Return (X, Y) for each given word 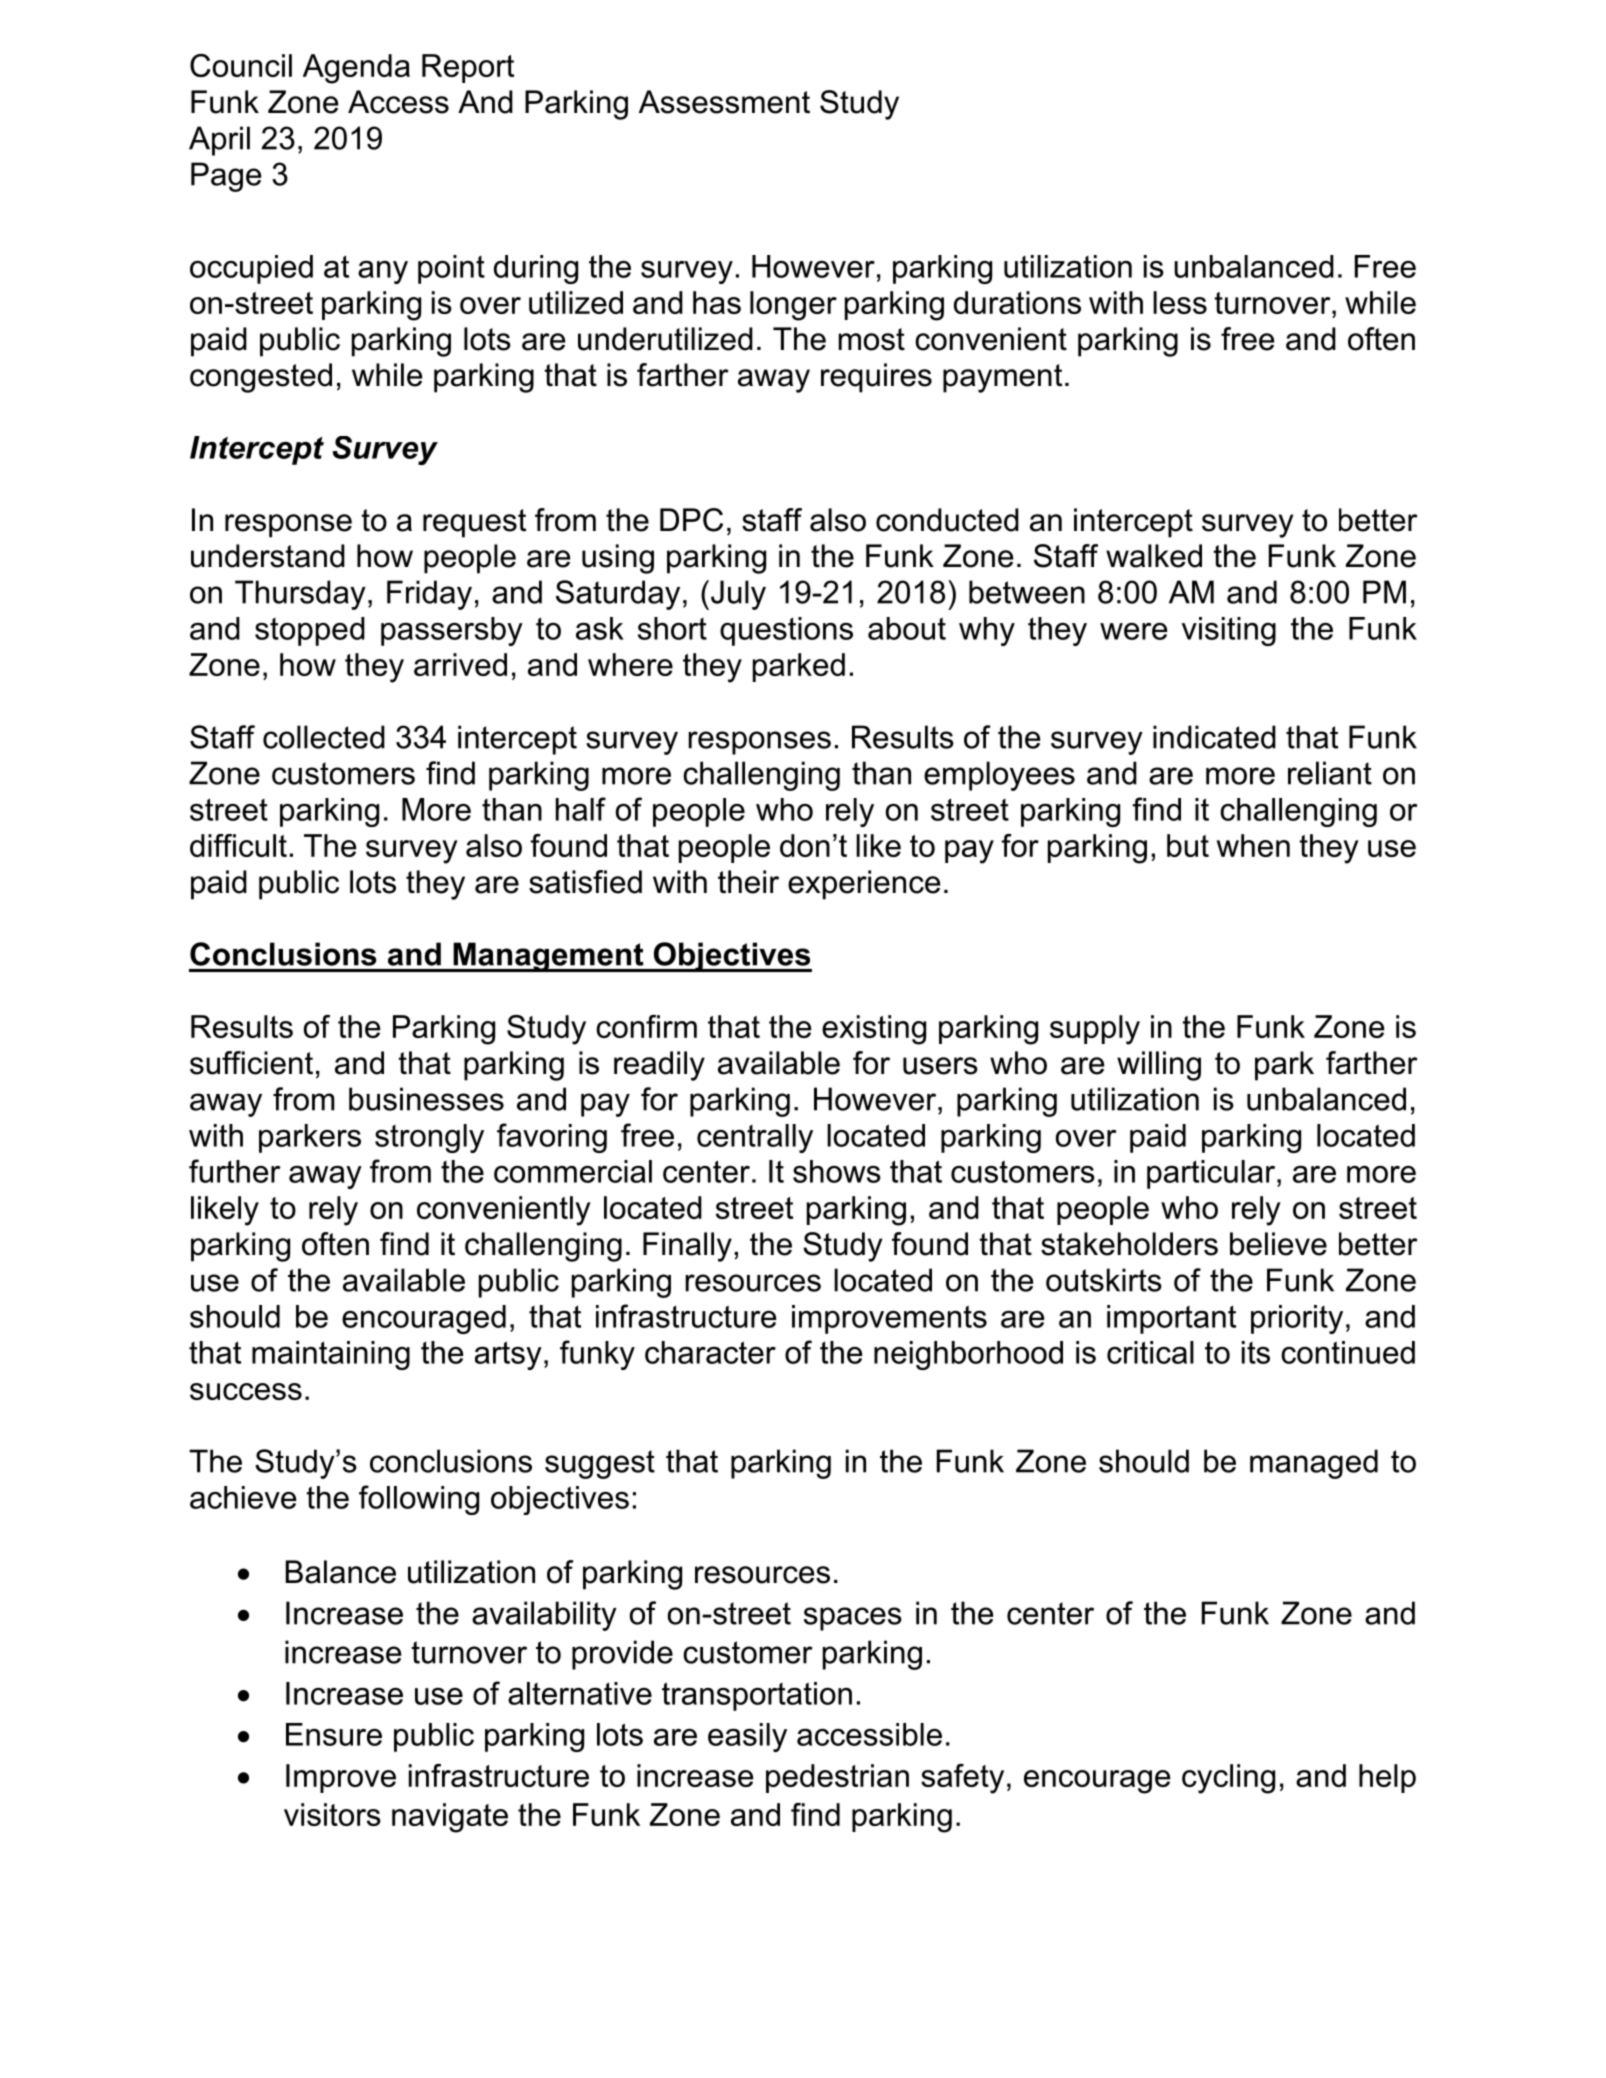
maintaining (331, 1355)
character (710, 1352)
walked (1154, 556)
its (1256, 1352)
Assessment (724, 102)
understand (268, 556)
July (738, 595)
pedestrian (837, 1778)
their (748, 882)
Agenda (356, 69)
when (1253, 845)
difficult (238, 845)
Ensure (334, 1734)
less (1180, 302)
